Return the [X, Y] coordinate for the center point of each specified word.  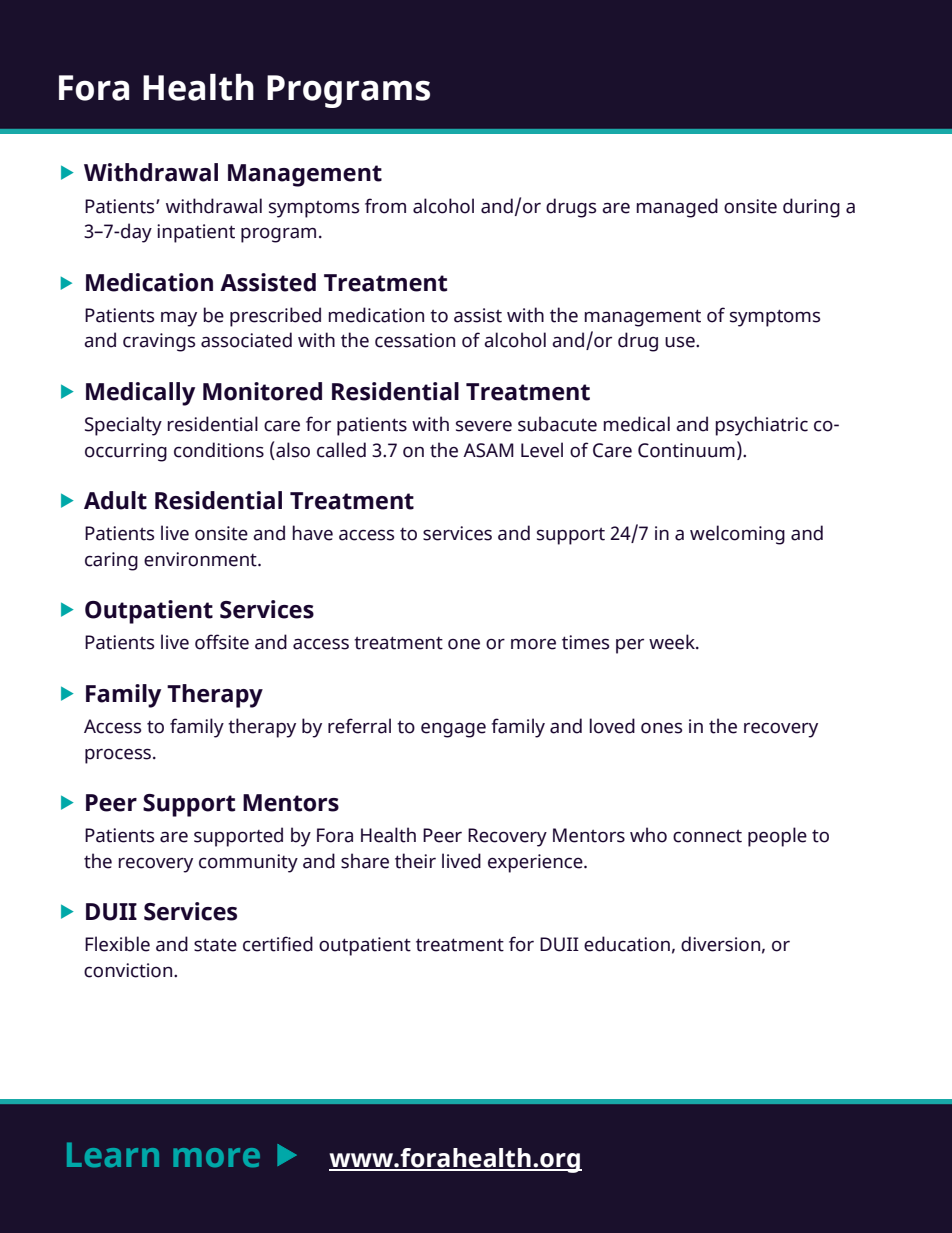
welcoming [737, 535]
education [627, 944]
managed [677, 208]
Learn [113, 1154]
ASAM [488, 450]
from [385, 206]
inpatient [196, 233]
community [248, 863]
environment [201, 559]
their [415, 861]
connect [707, 836]
